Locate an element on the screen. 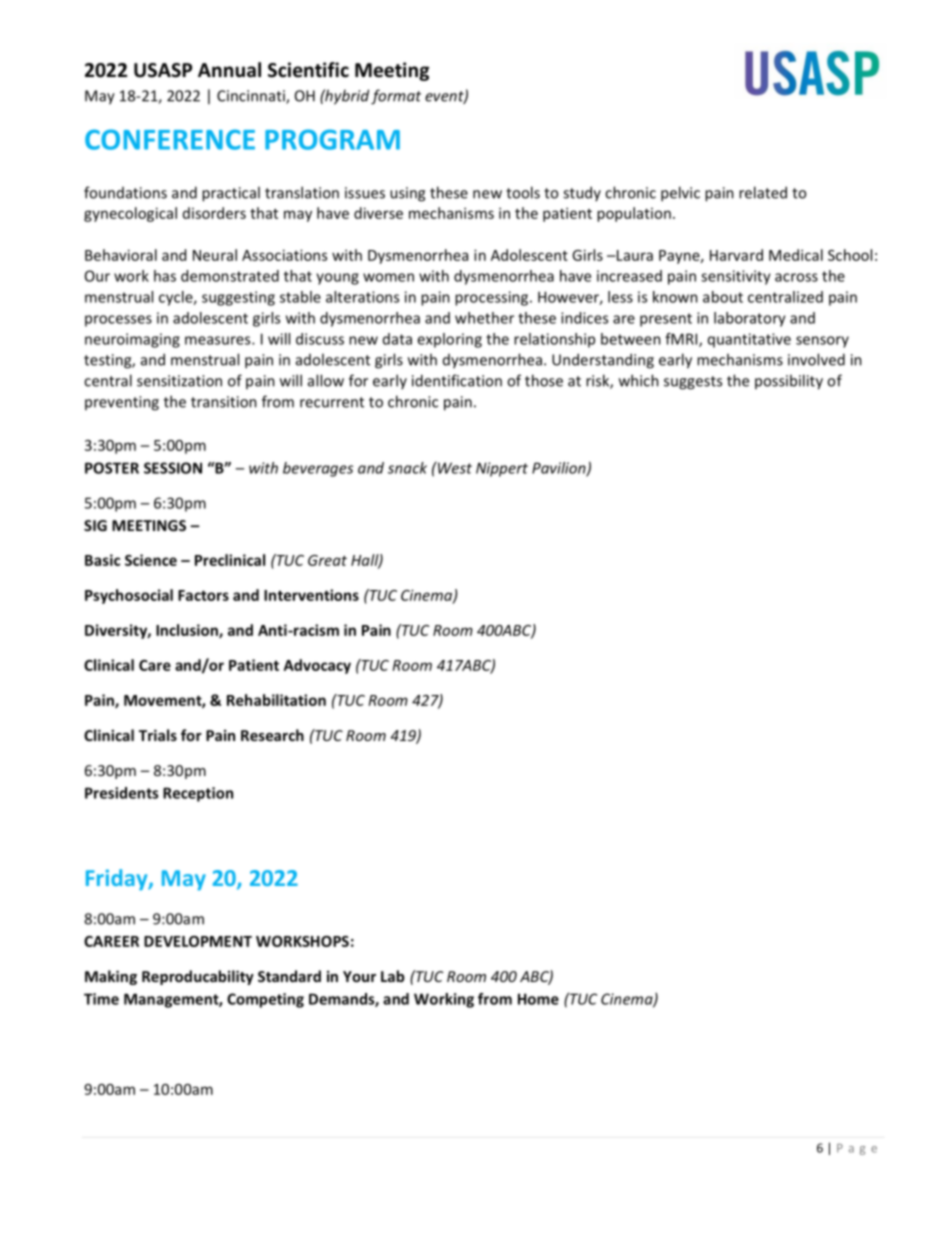 Image resolution: width=952 pixels, height=1233 pixels. identification is located at coordinates (457, 380).
